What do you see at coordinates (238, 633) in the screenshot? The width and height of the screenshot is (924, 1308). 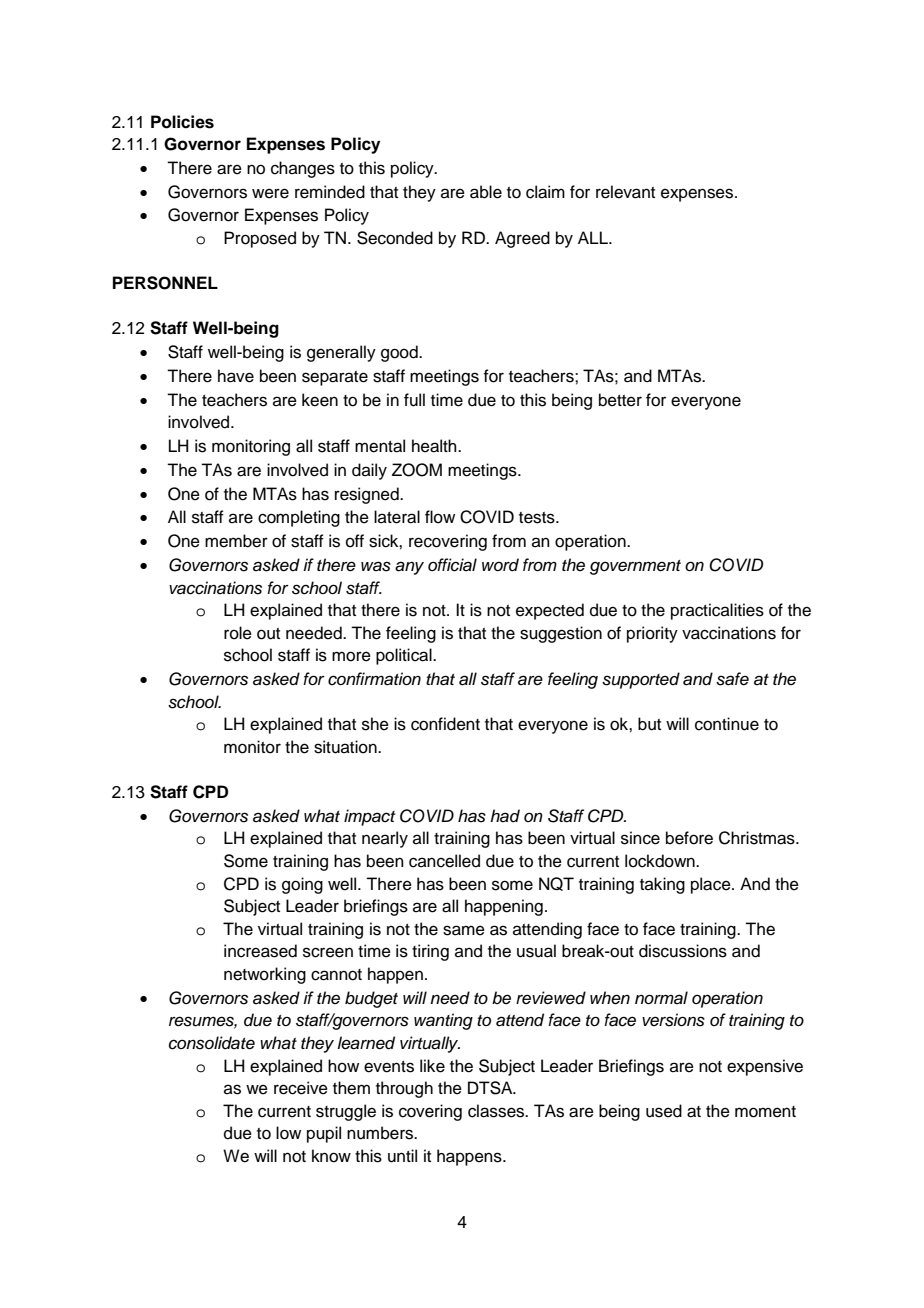 I see `role` at bounding box center [238, 633].
